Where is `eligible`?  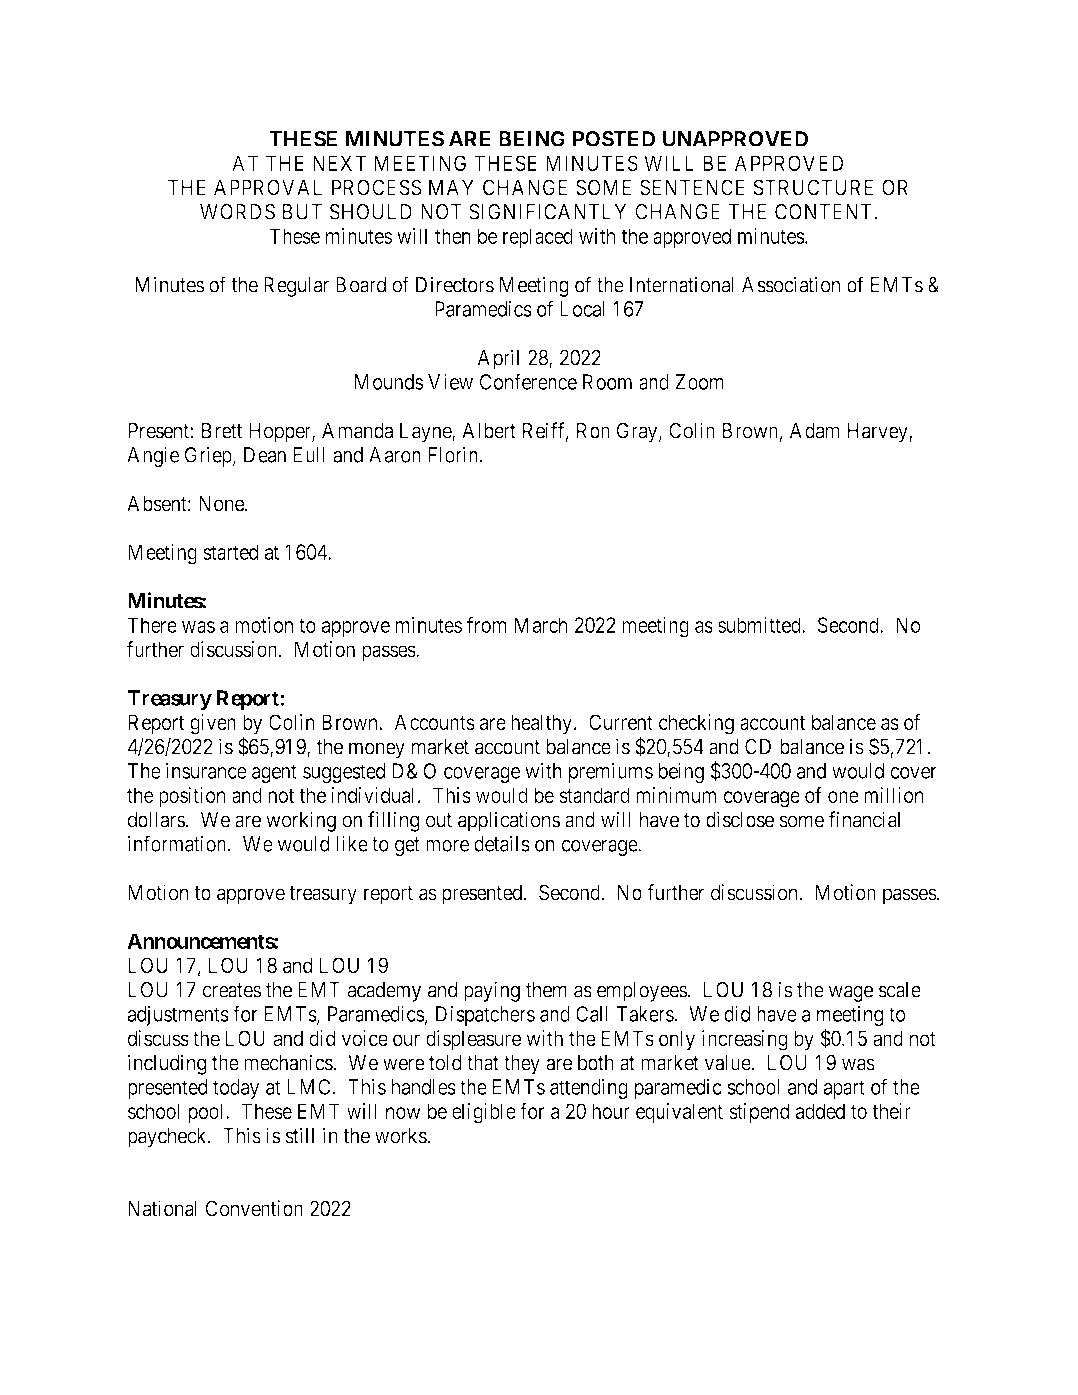
eligible is located at coordinates (484, 1113).
